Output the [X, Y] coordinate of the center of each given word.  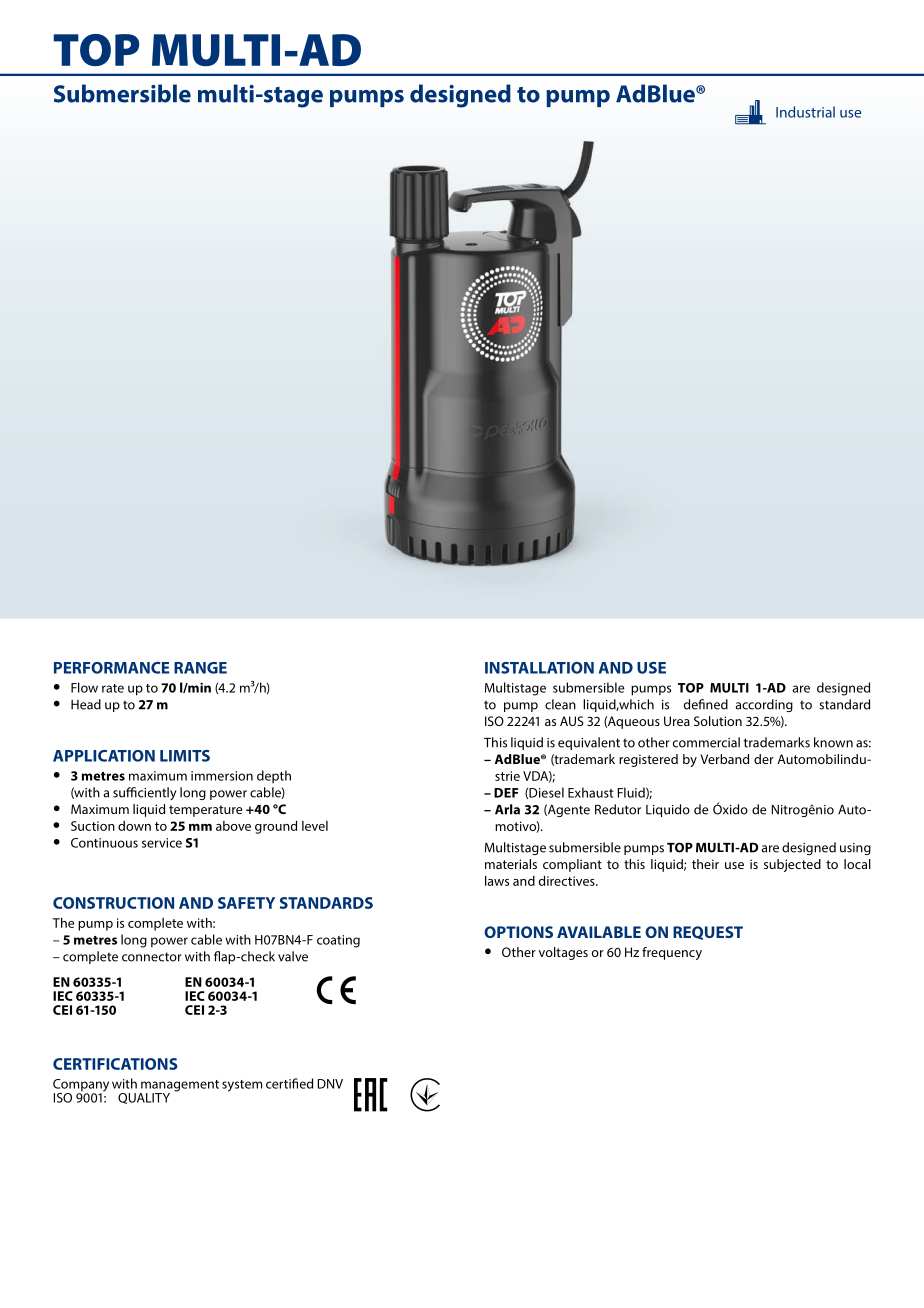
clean [560, 704]
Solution [718, 721]
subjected [792, 865]
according [764, 705]
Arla [507, 809]
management [179, 1087]
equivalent [589, 743]
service [162, 843]
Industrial [805, 112]
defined [706, 704]
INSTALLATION [539, 668]
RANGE [200, 668]
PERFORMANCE [111, 668]
